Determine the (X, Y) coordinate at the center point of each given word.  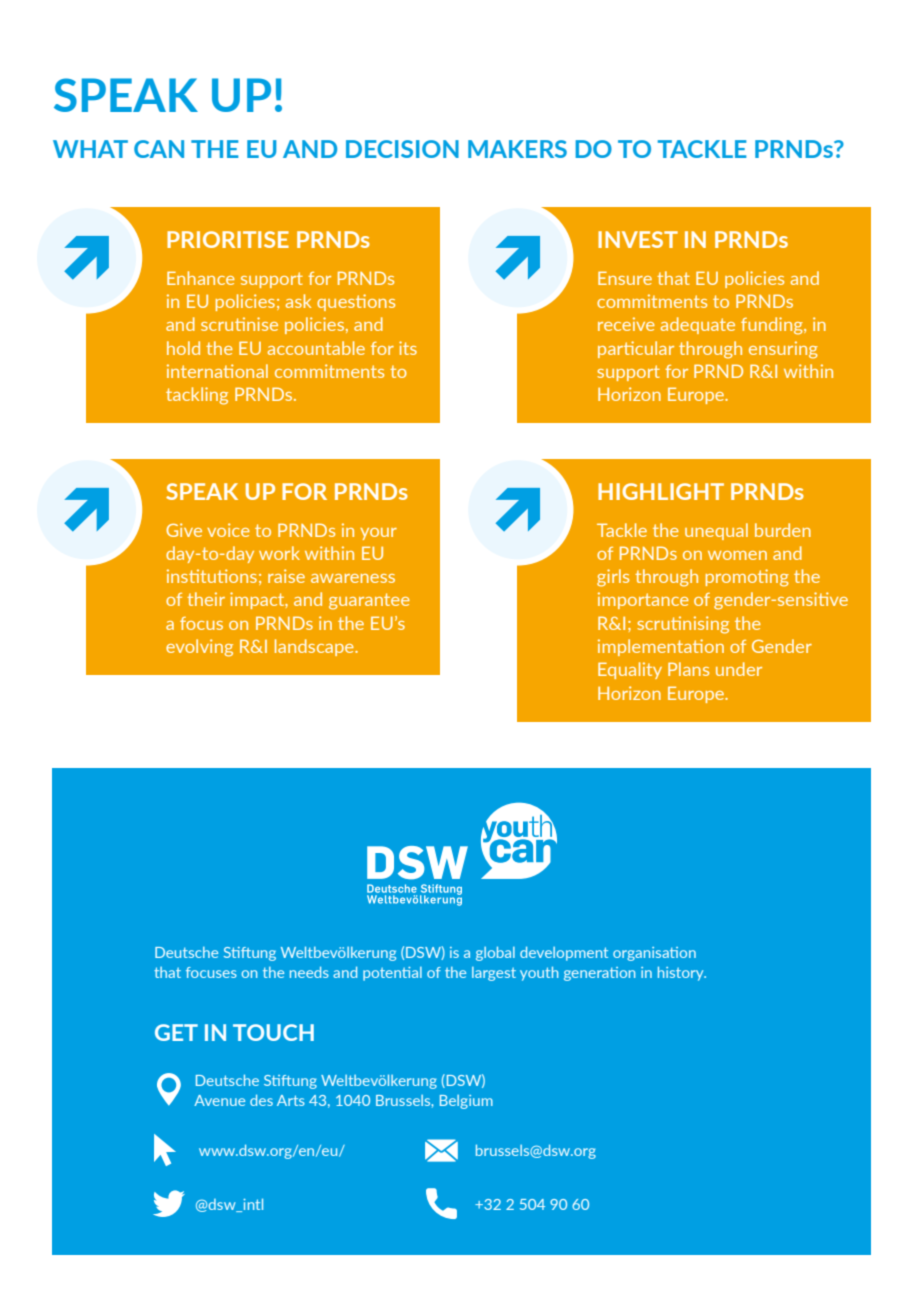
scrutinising (683, 625)
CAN (159, 149)
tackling (197, 396)
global (495, 953)
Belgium (466, 1102)
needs (309, 972)
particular (636, 349)
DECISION (402, 149)
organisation (654, 954)
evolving (199, 648)
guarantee (369, 601)
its (408, 348)
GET (176, 1032)
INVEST (638, 239)
